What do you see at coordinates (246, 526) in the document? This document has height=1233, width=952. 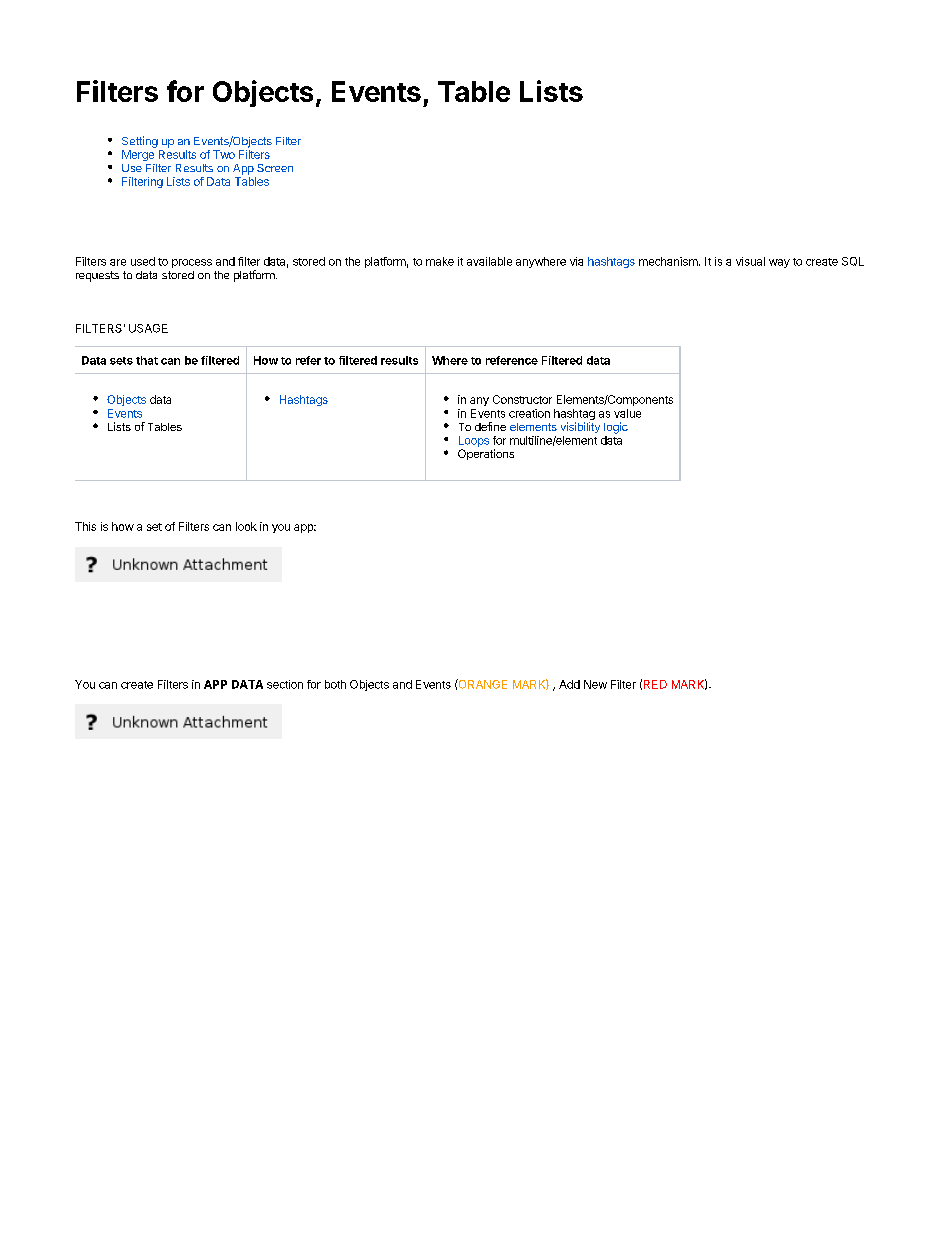 I see `look` at bounding box center [246, 526].
